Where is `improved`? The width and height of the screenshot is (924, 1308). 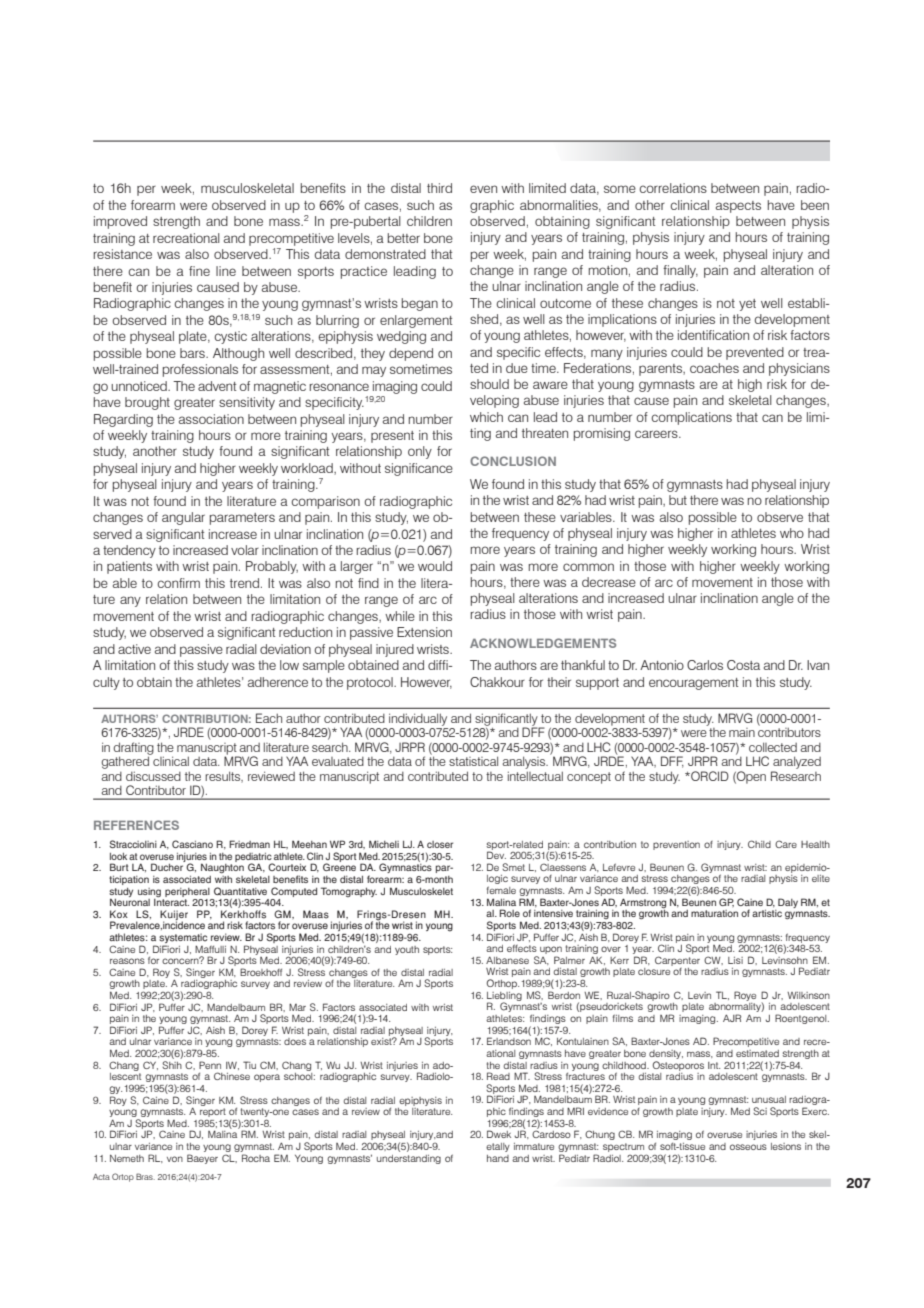 improved is located at coordinates (120, 222).
